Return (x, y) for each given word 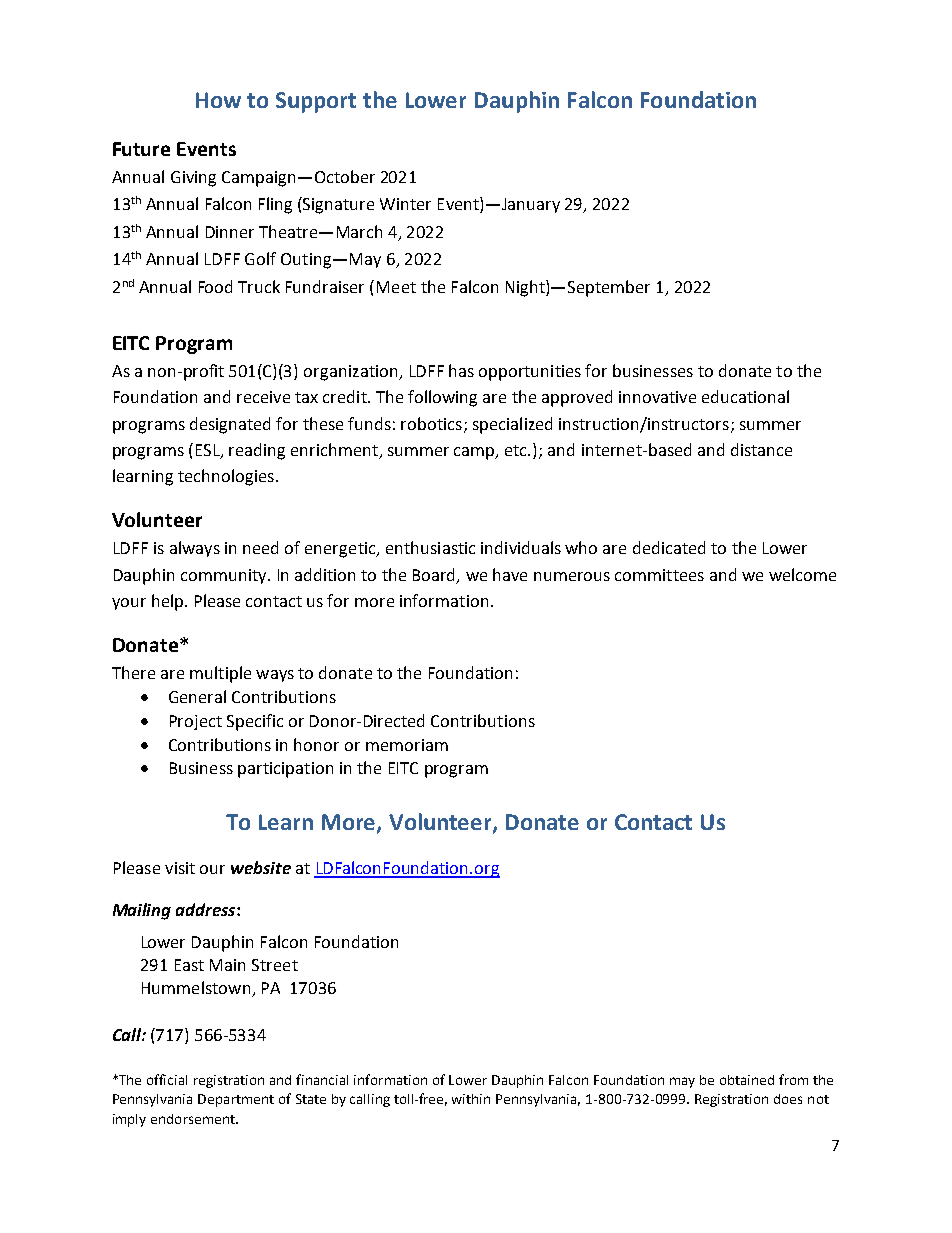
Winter (405, 204)
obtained (747, 1080)
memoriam (407, 745)
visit (180, 868)
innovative (657, 397)
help (169, 602)
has (461, 370)
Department (236, 1100)
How (218, 100)
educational (745, 396)
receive (263, 397)
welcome (802, 574)
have (510, 574)
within (471, 1099)
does (788, 1099)
